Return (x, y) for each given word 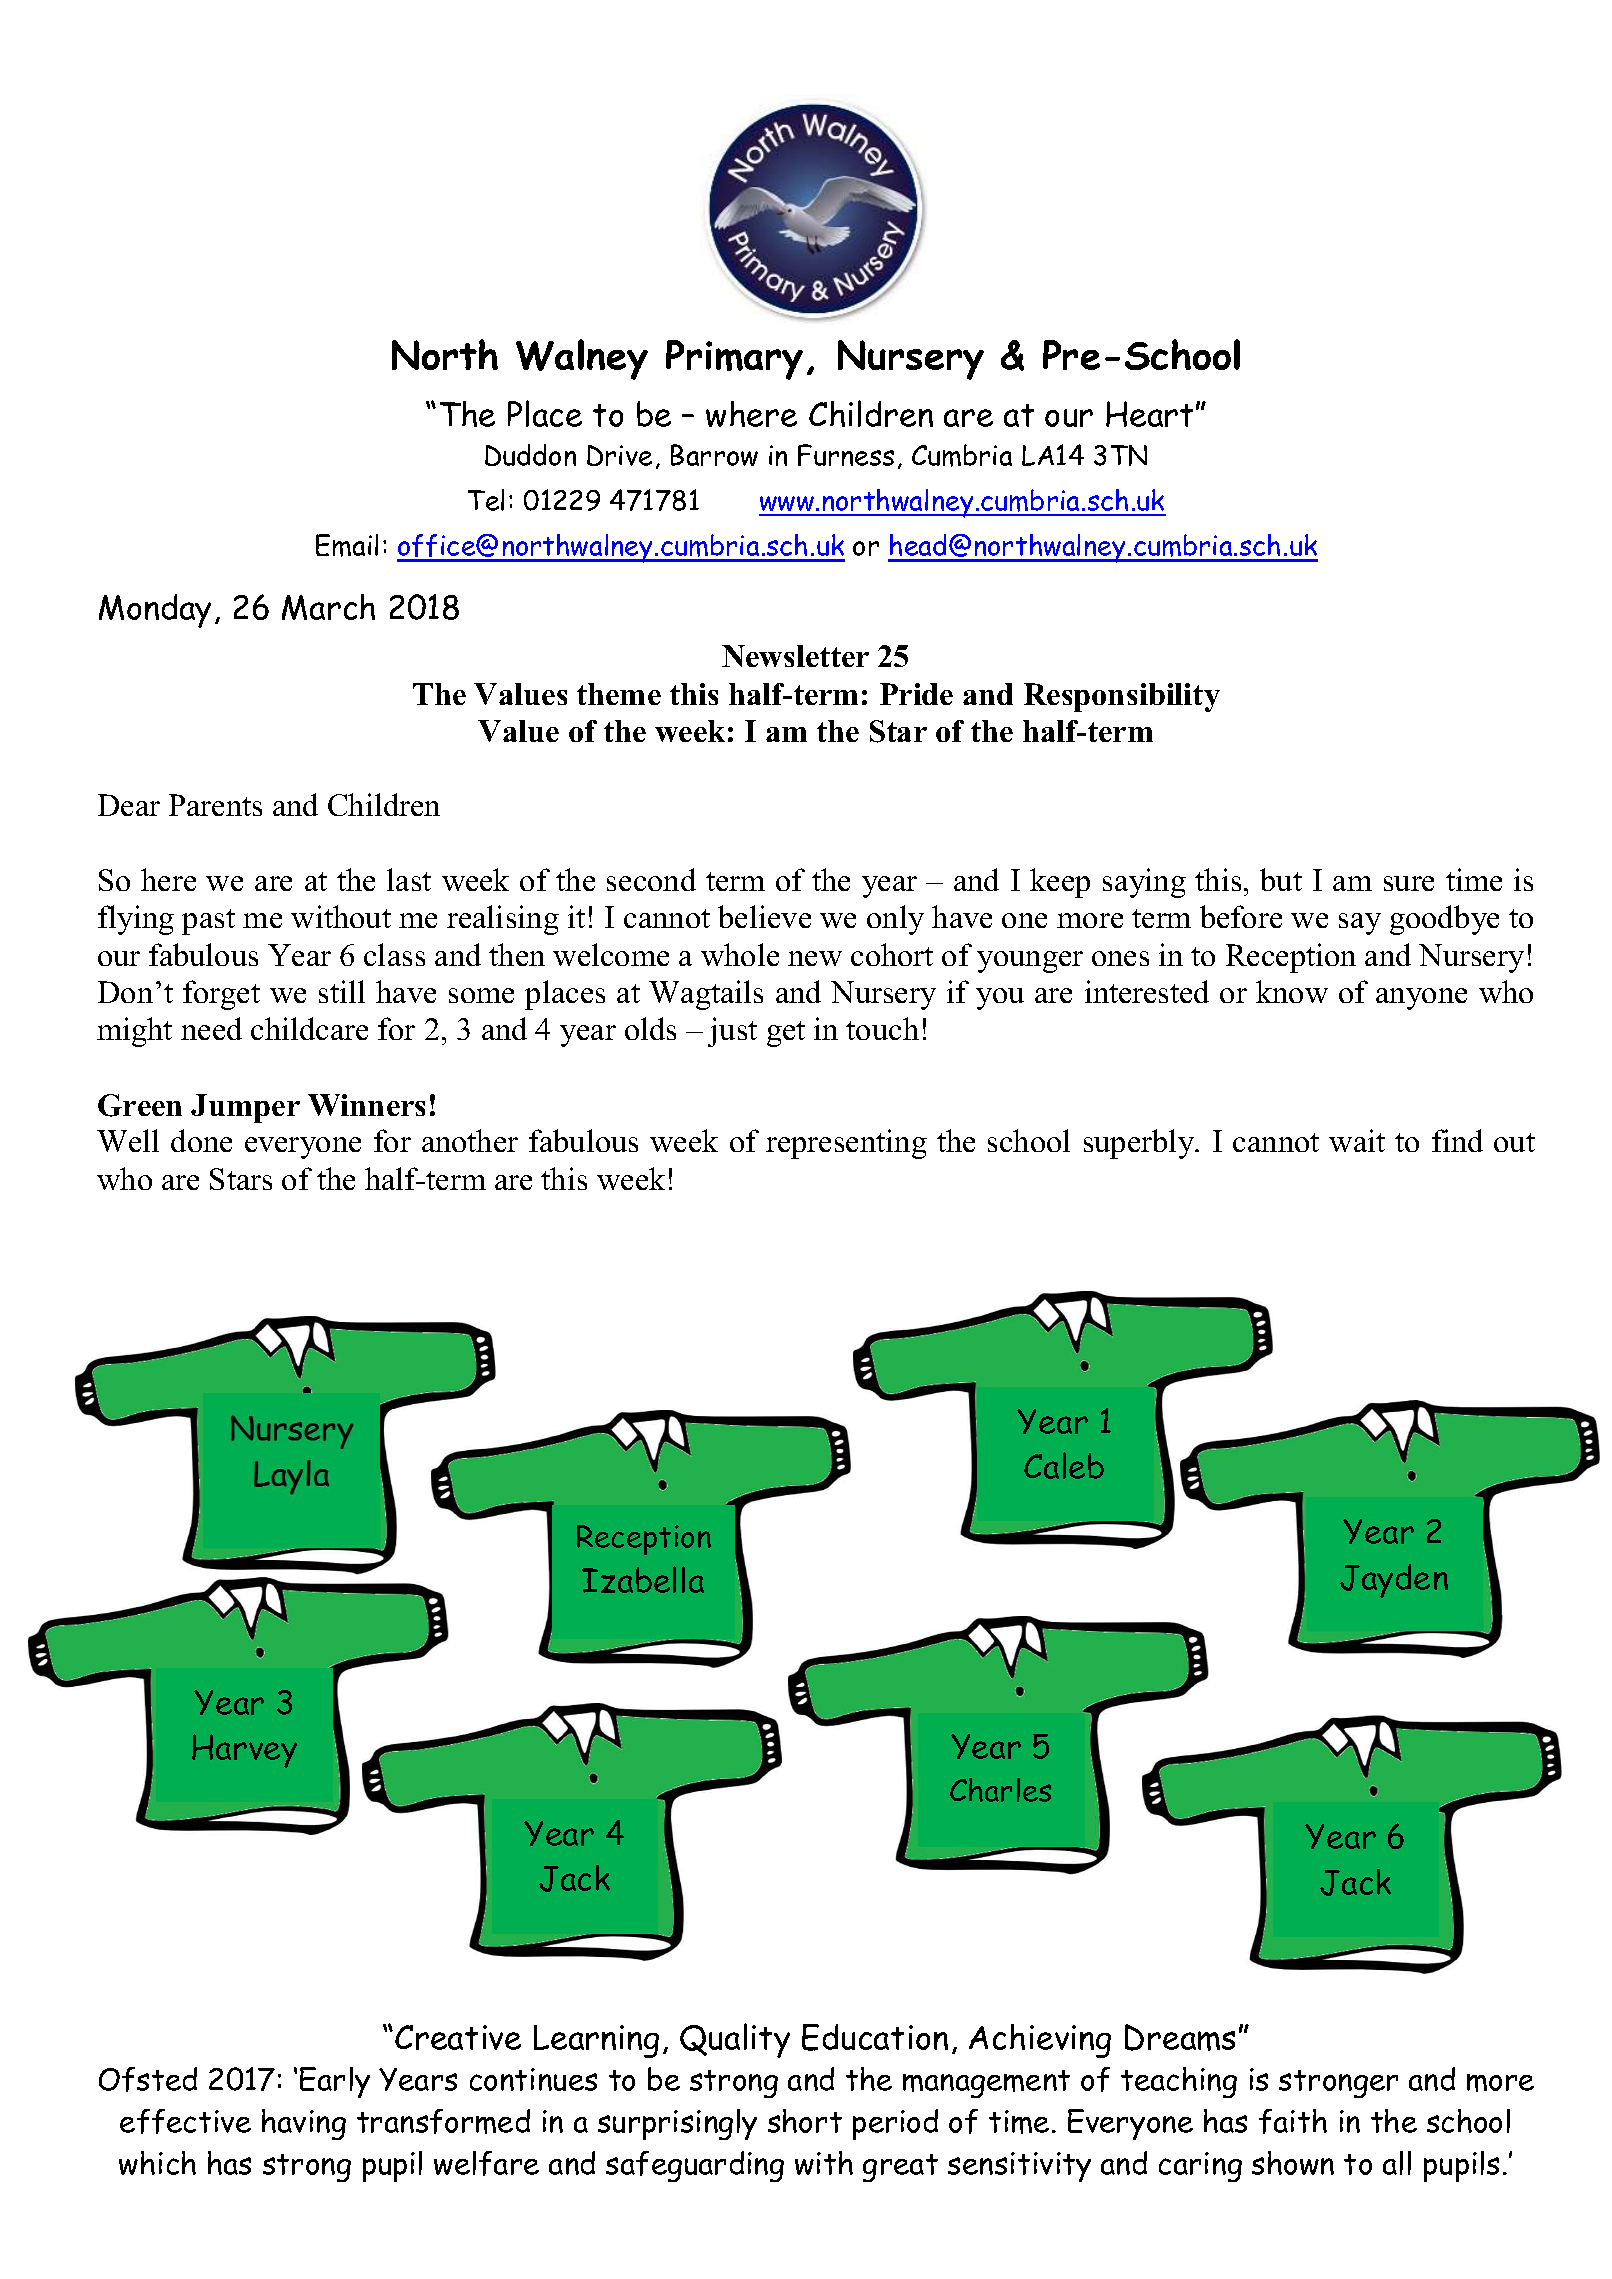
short (805, 2121)
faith (1293, 2121)
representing (846, 1144)
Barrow (714, 455)
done (201, 1140)
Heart (1149, 414)
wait (1357, 1140)
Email (347, 545)
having (304, 2124)
